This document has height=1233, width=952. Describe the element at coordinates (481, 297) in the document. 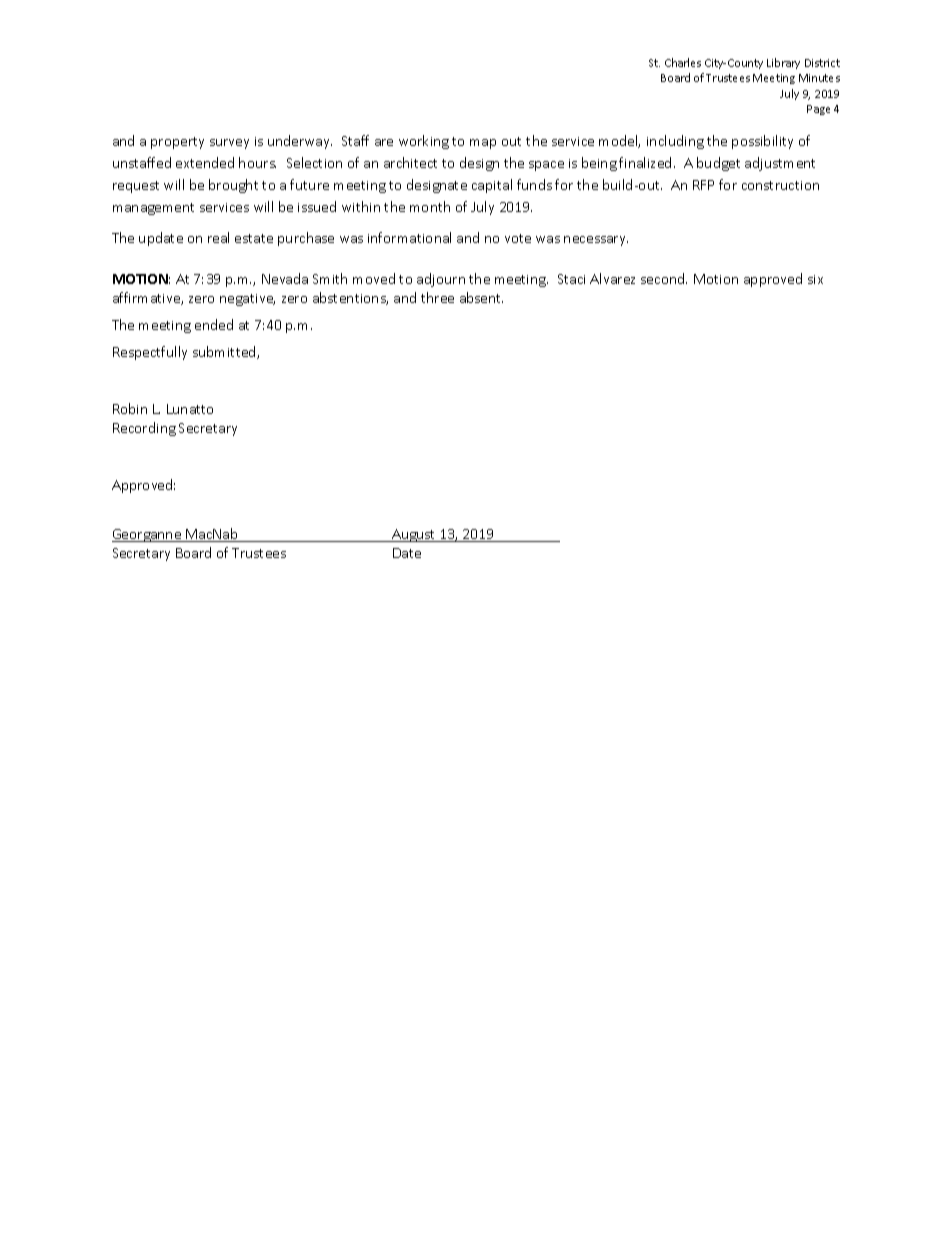

I see `absent` at that location.
